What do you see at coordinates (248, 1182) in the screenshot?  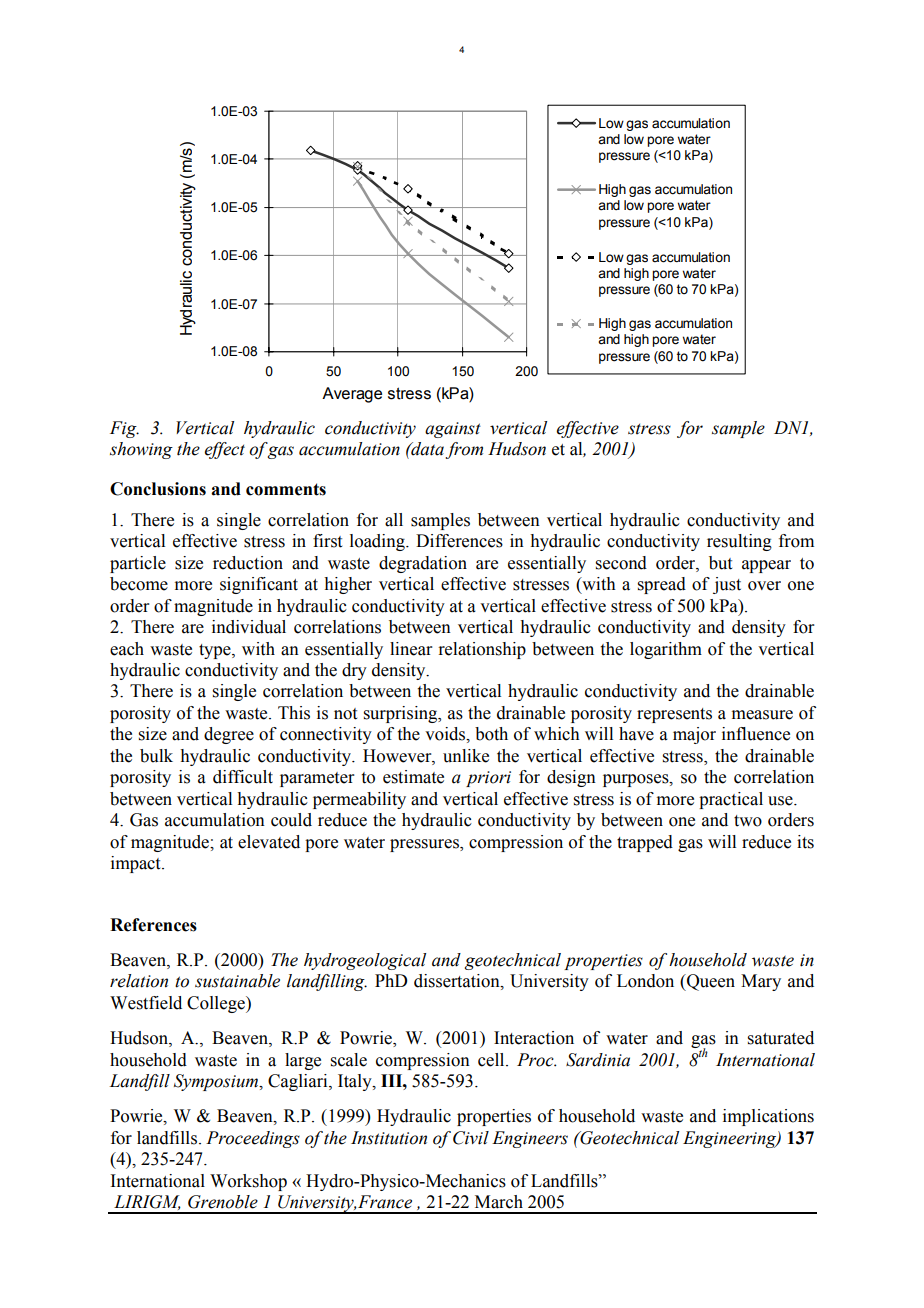 I see `Workshop` at bounding box center [248, 1182].
